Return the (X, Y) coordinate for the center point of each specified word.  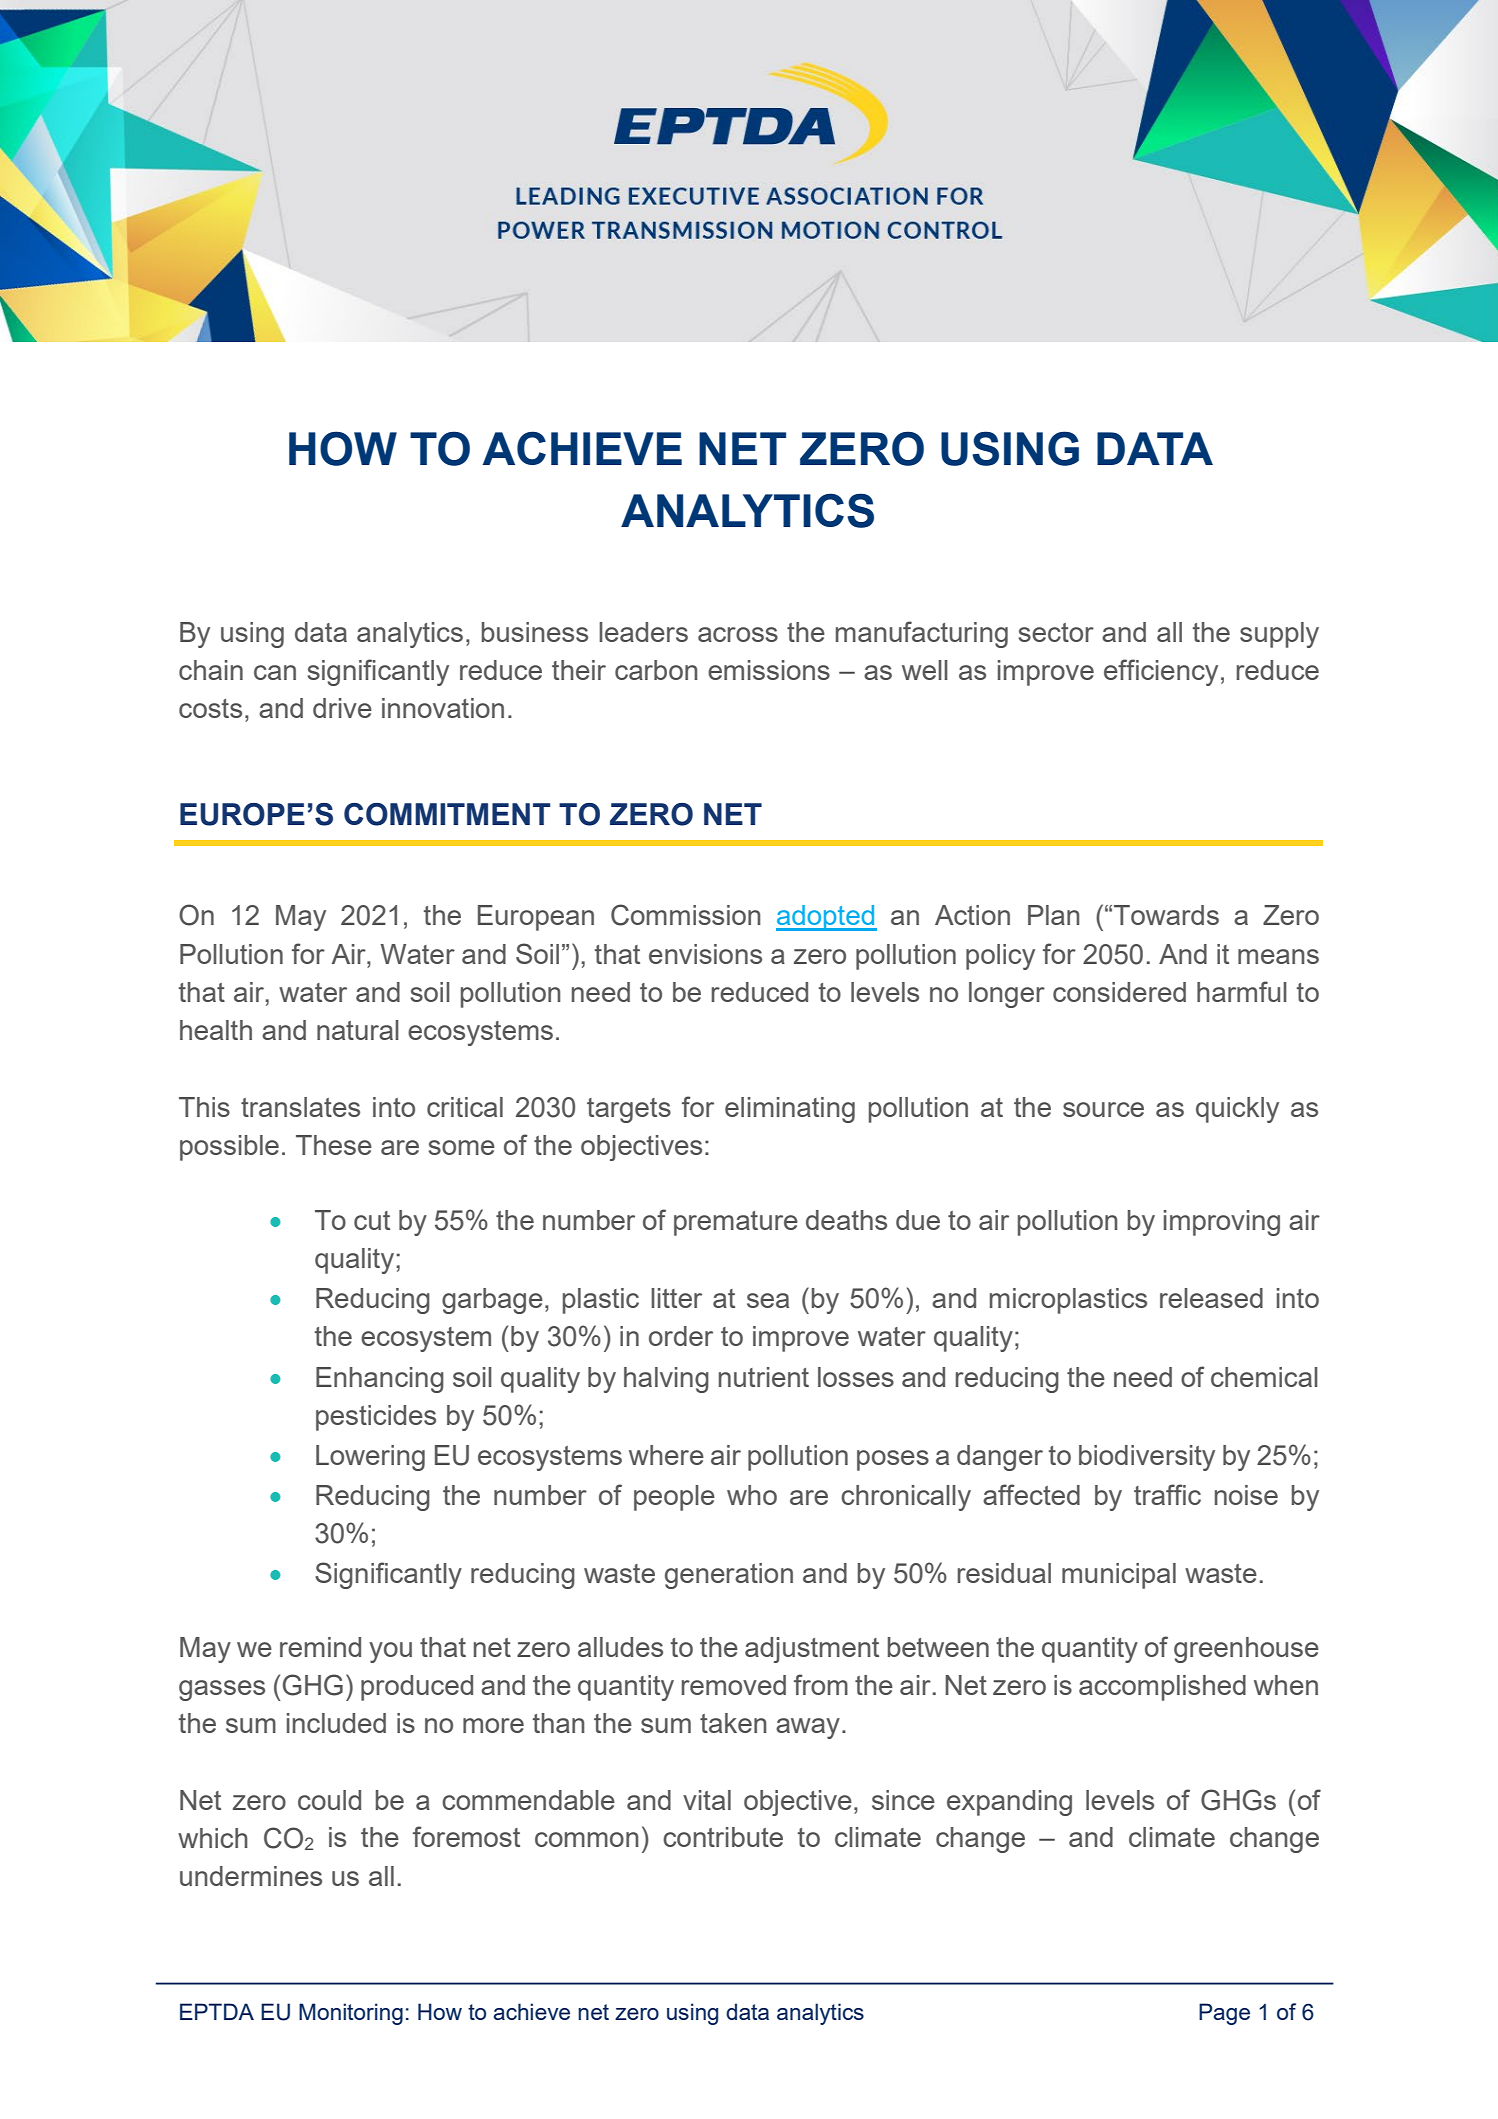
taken (733, 1723)
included (336, 1723)
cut (372, 1220)
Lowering (370, 1458)
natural (358, 1030)
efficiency (1161, 672)
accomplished (1162, 1688)
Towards (1166, 915)
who (752, 1495)
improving (1222, 1223)
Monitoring (351, 2014)
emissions (769, 670)
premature (736, 1223)
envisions (705, 954)
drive (342, 708)
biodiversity (1147, 1458)
